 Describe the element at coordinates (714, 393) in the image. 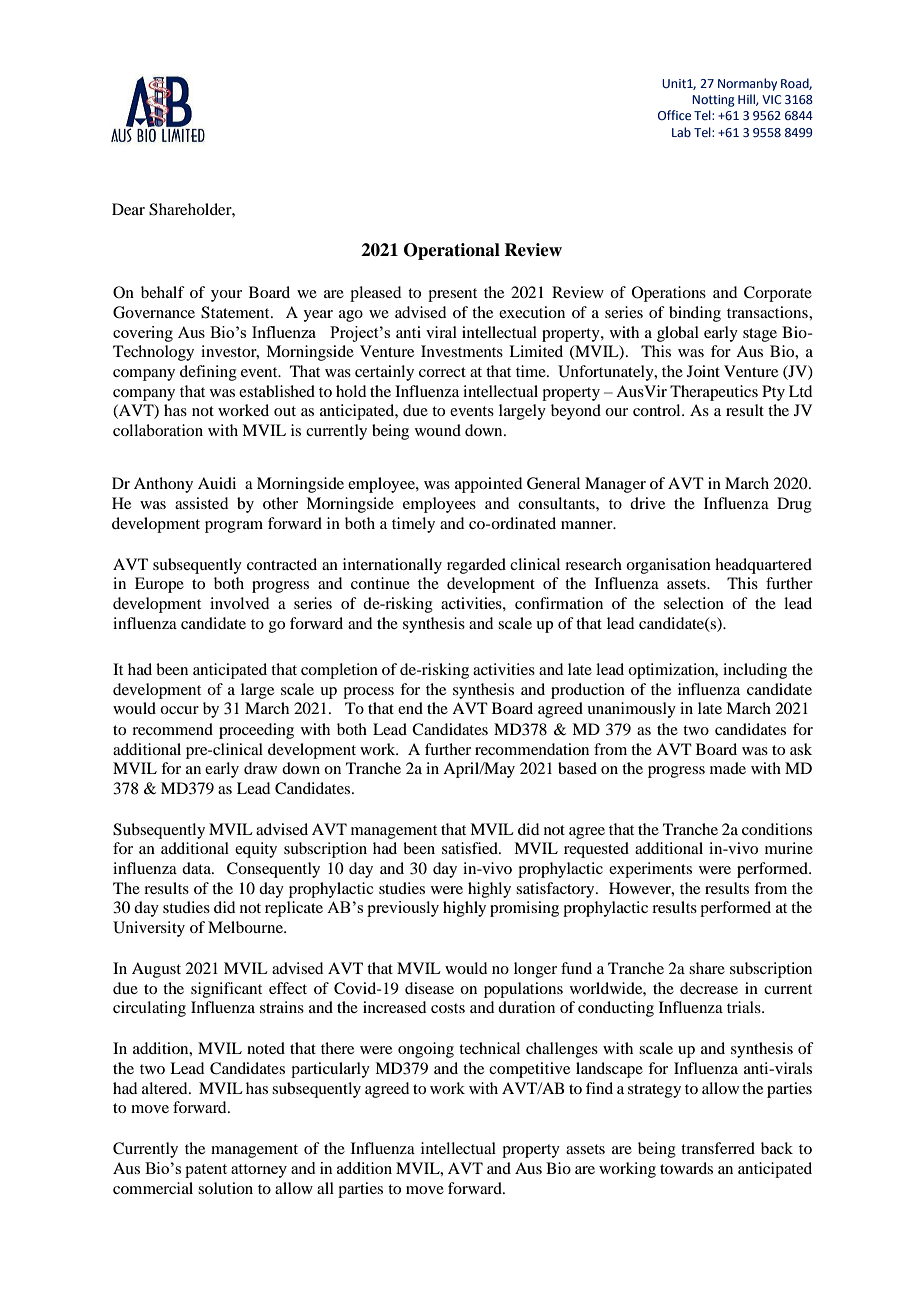

I see `Therapeutics` at that location.
